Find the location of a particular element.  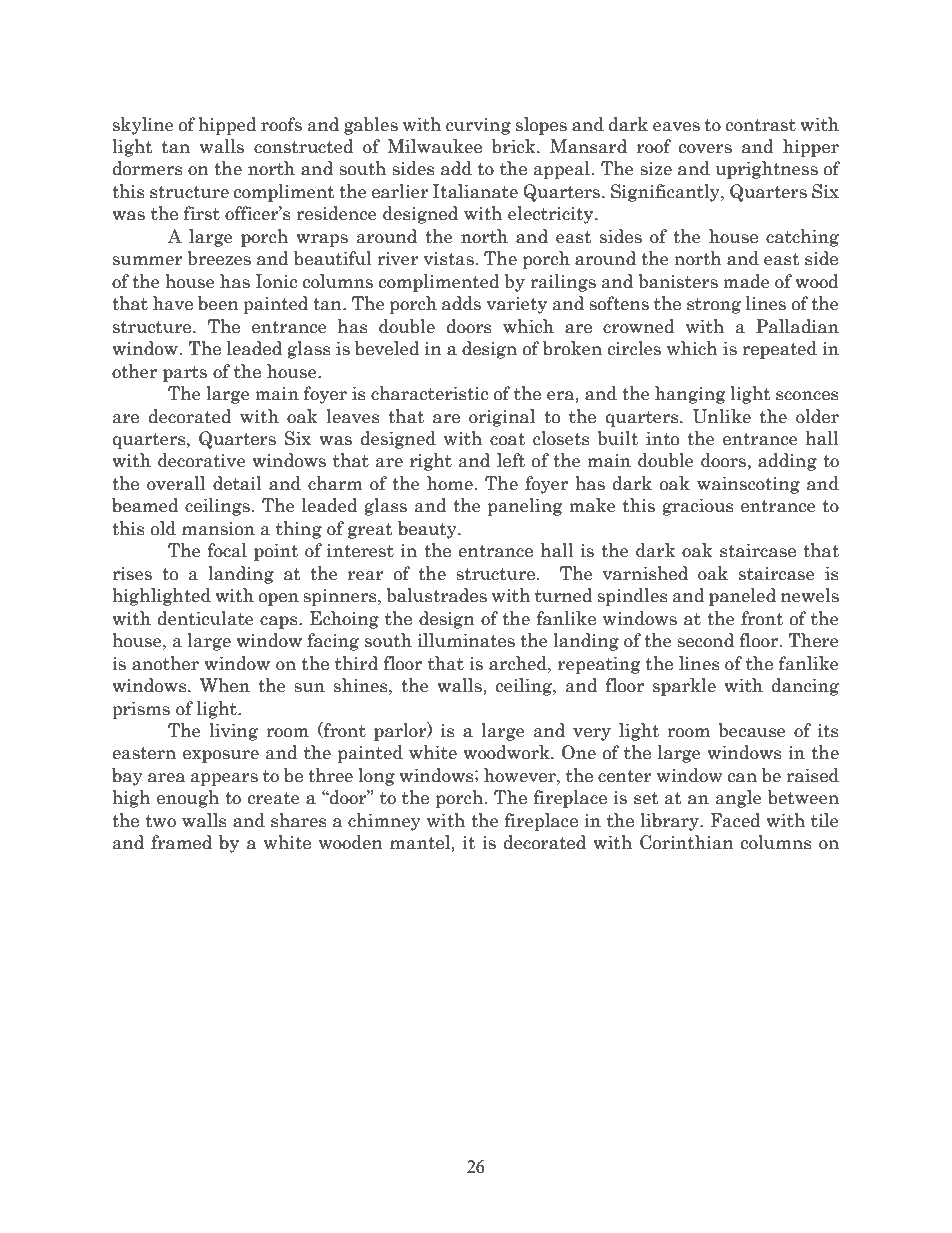

turned is located at coordinates (564, 595).
